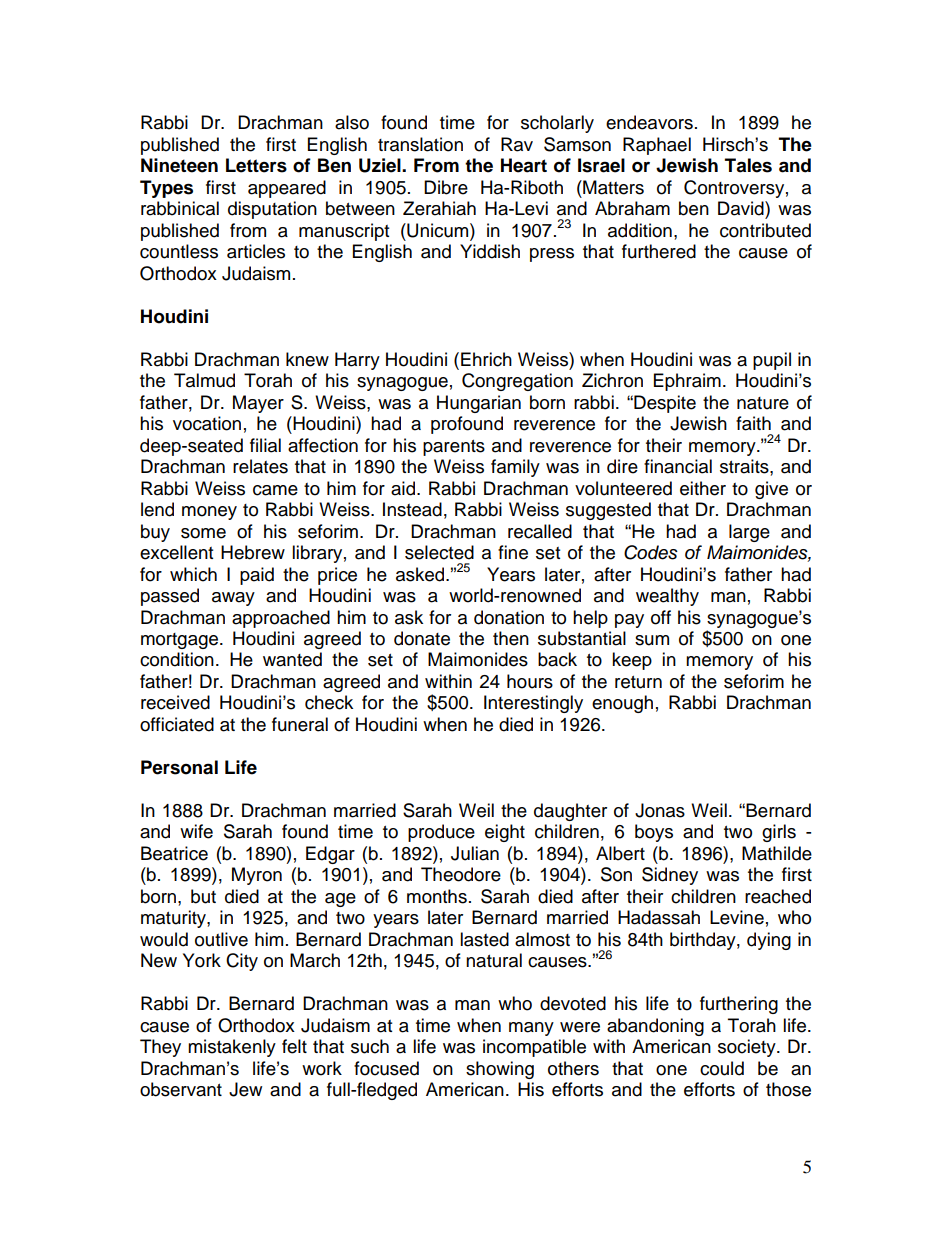 This document has height=1233, width=952. What do you see at coordinates (517, 144) in the document?
I see `Rav` at bounding box center [517, 144].
